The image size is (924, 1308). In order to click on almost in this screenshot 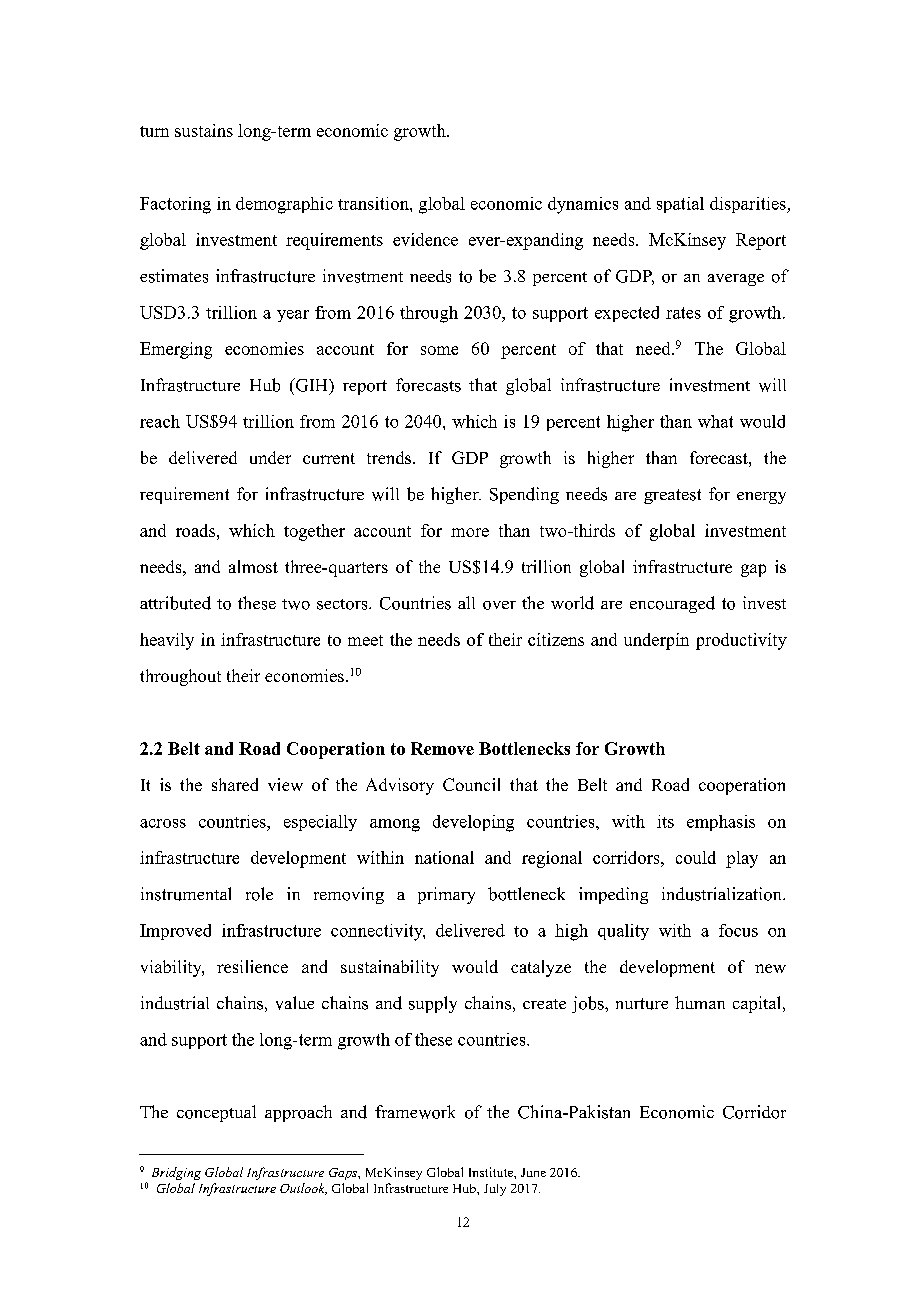, I will do `click(253, 566)`.
